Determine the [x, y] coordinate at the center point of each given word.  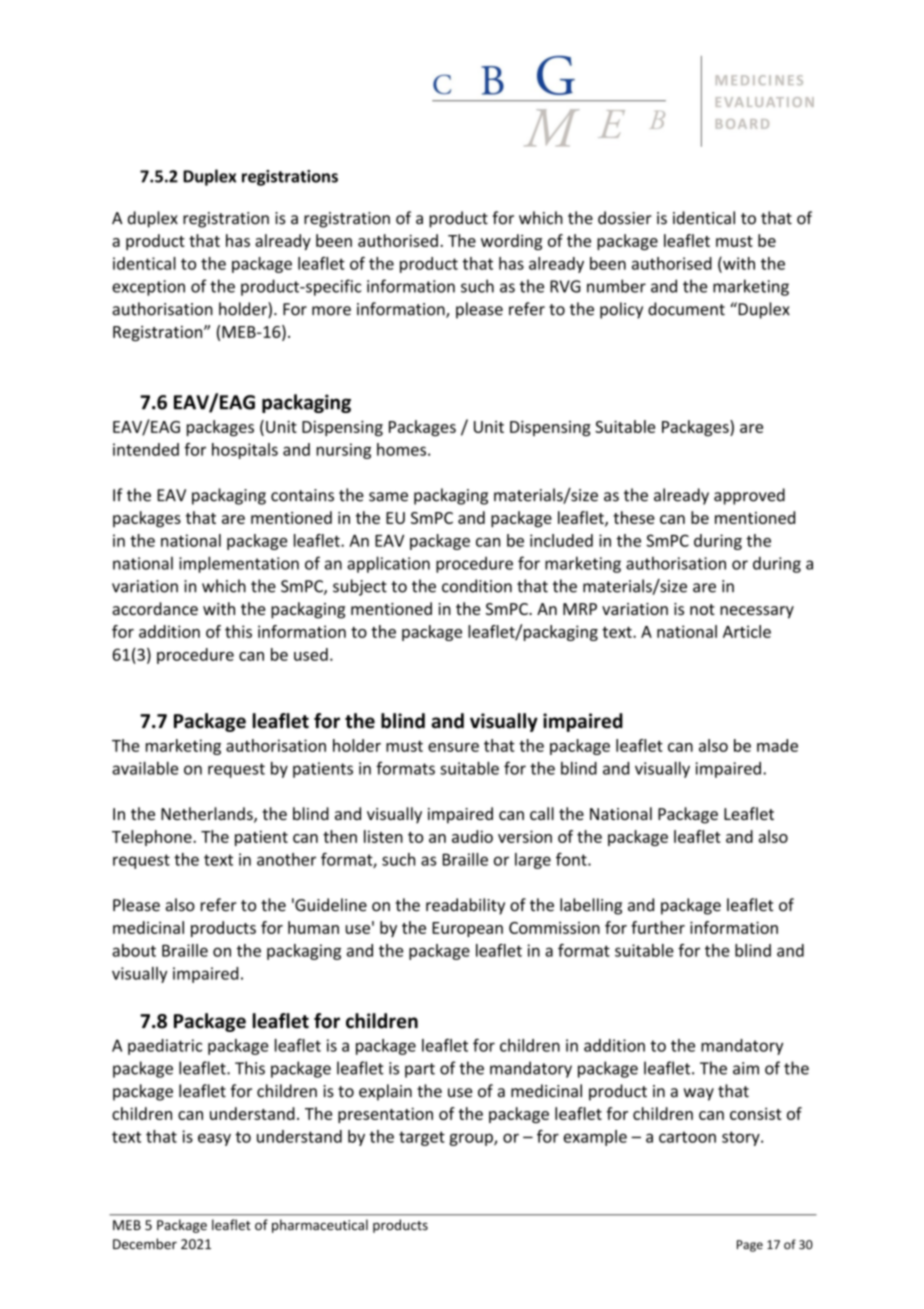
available [145, 768]
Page [750, 1246]
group [472, 1139]
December [145, 1244]
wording [511, 242]
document [686, 309]
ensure [453, 747]
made [777, 745]
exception [148, 288]
